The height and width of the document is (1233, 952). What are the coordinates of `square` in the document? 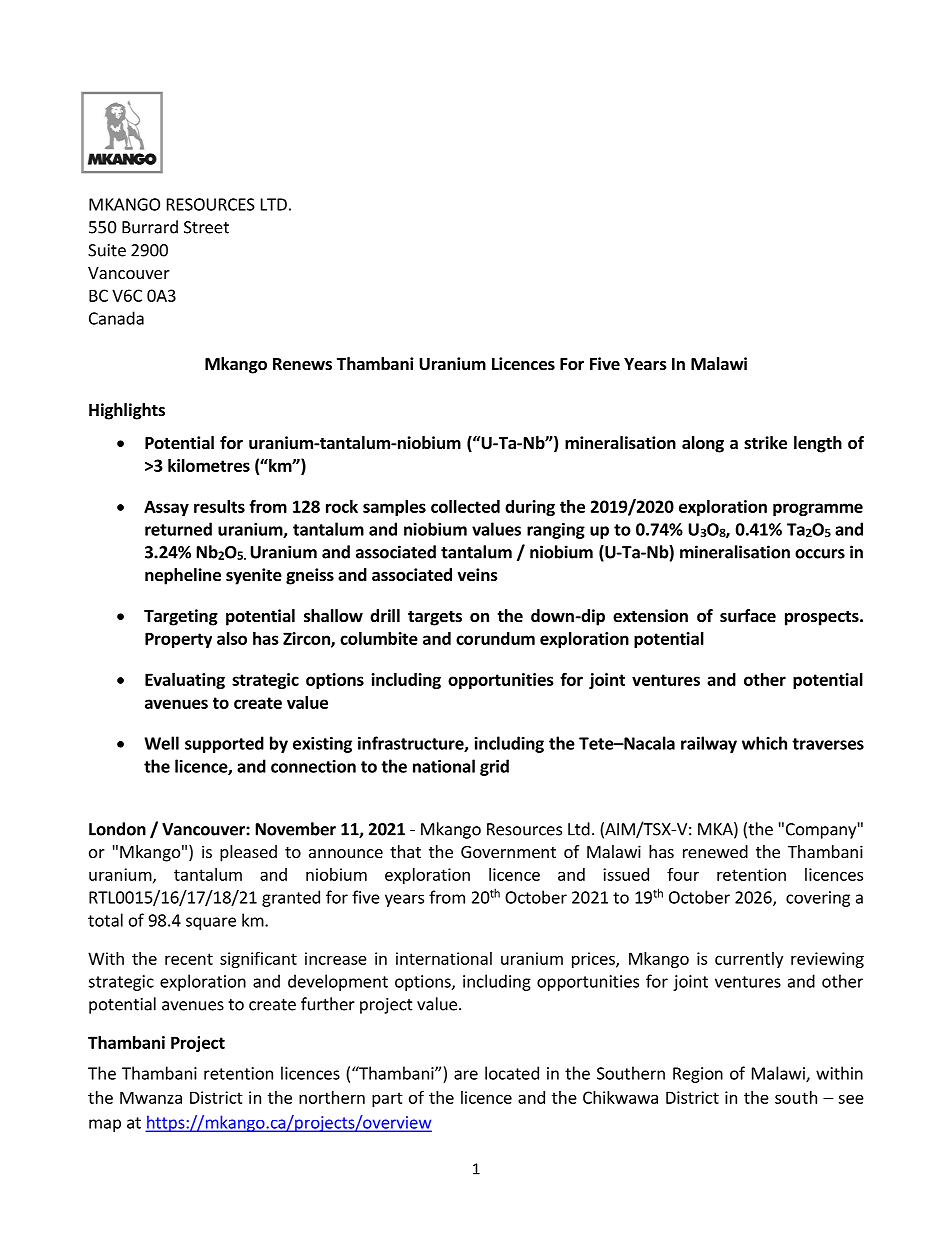 It's located at (211, 923).
